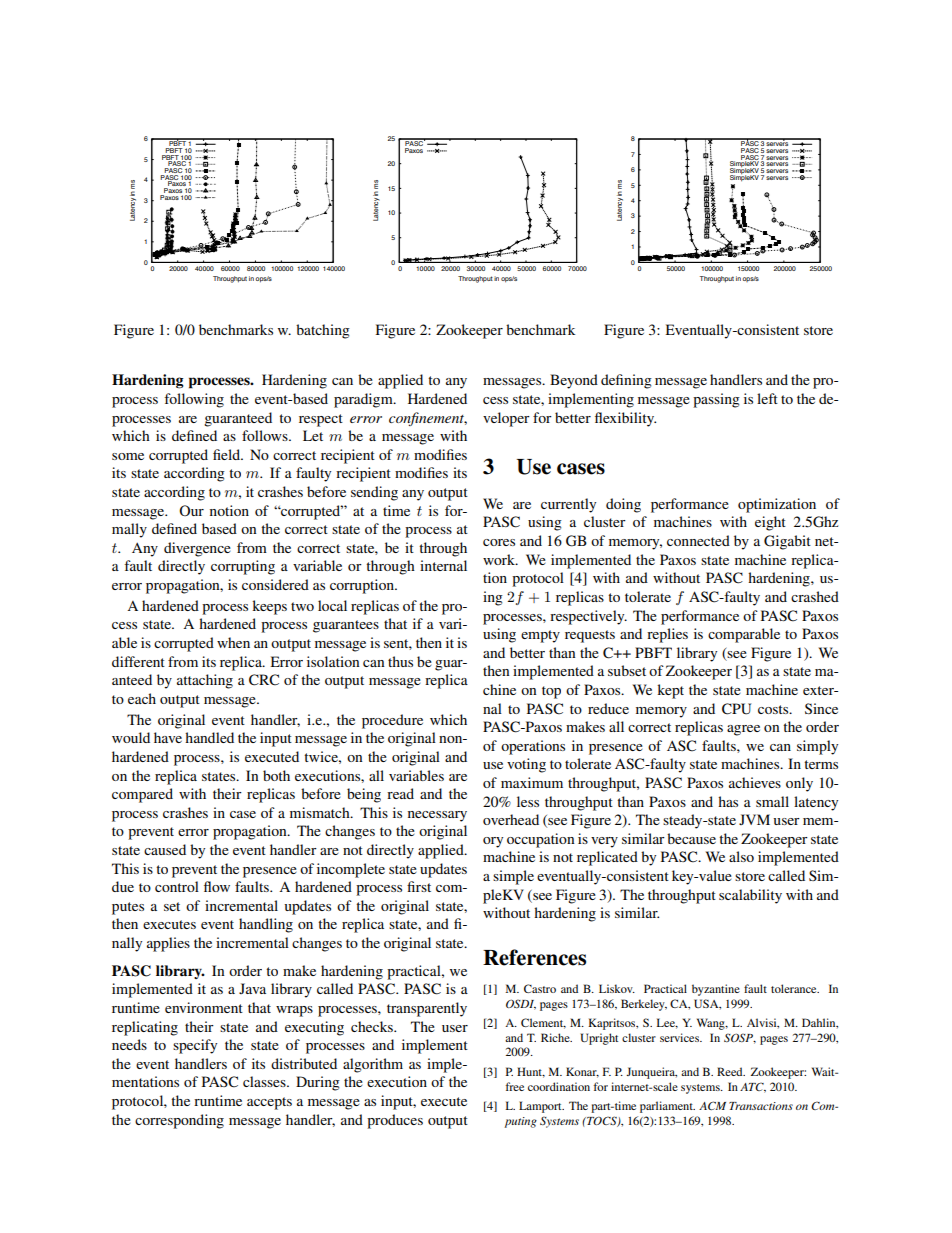  I want to click on Beyond, so click(574, 381).
